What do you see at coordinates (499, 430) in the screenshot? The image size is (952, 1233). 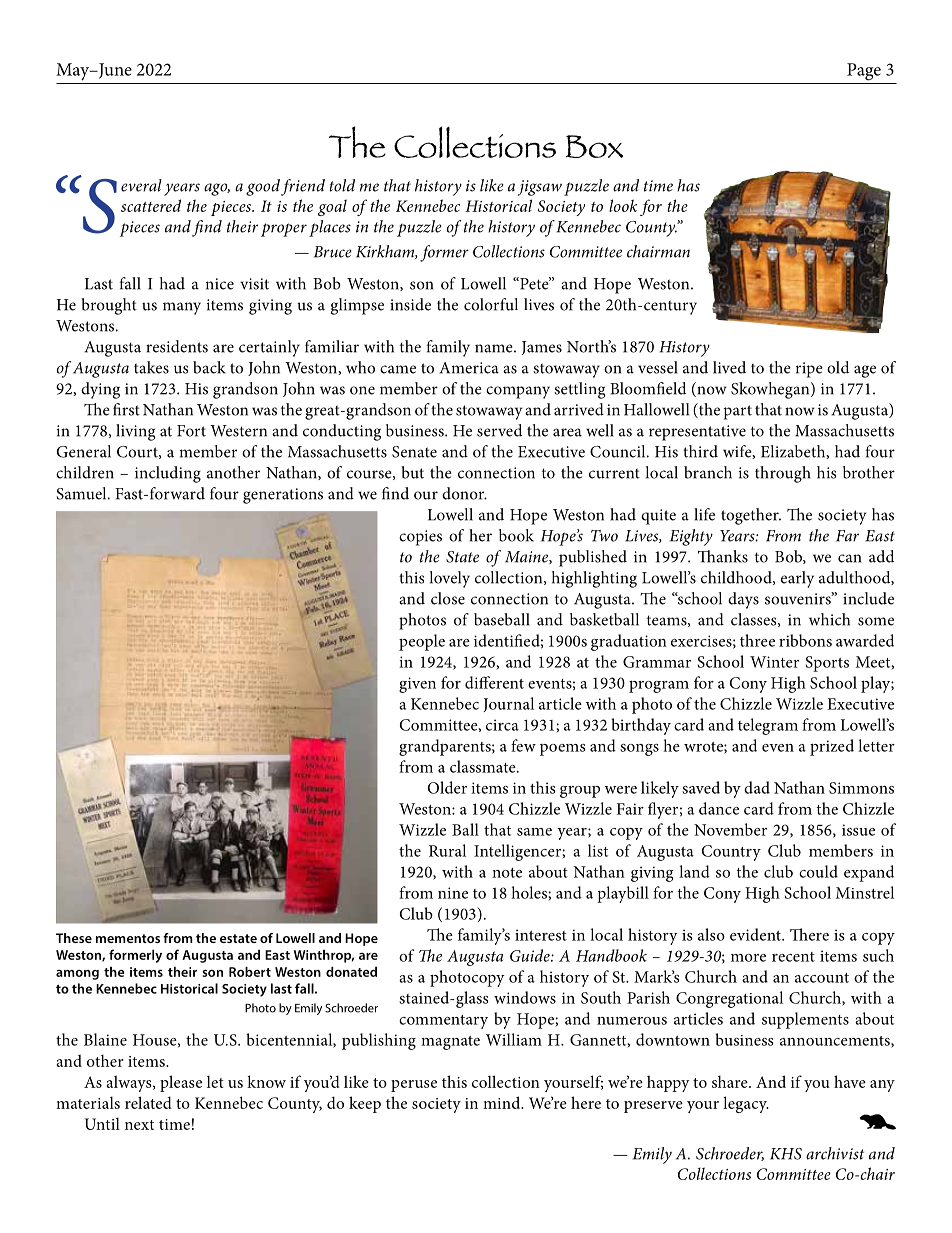 I see `served` at bounding box center [499, 430].
